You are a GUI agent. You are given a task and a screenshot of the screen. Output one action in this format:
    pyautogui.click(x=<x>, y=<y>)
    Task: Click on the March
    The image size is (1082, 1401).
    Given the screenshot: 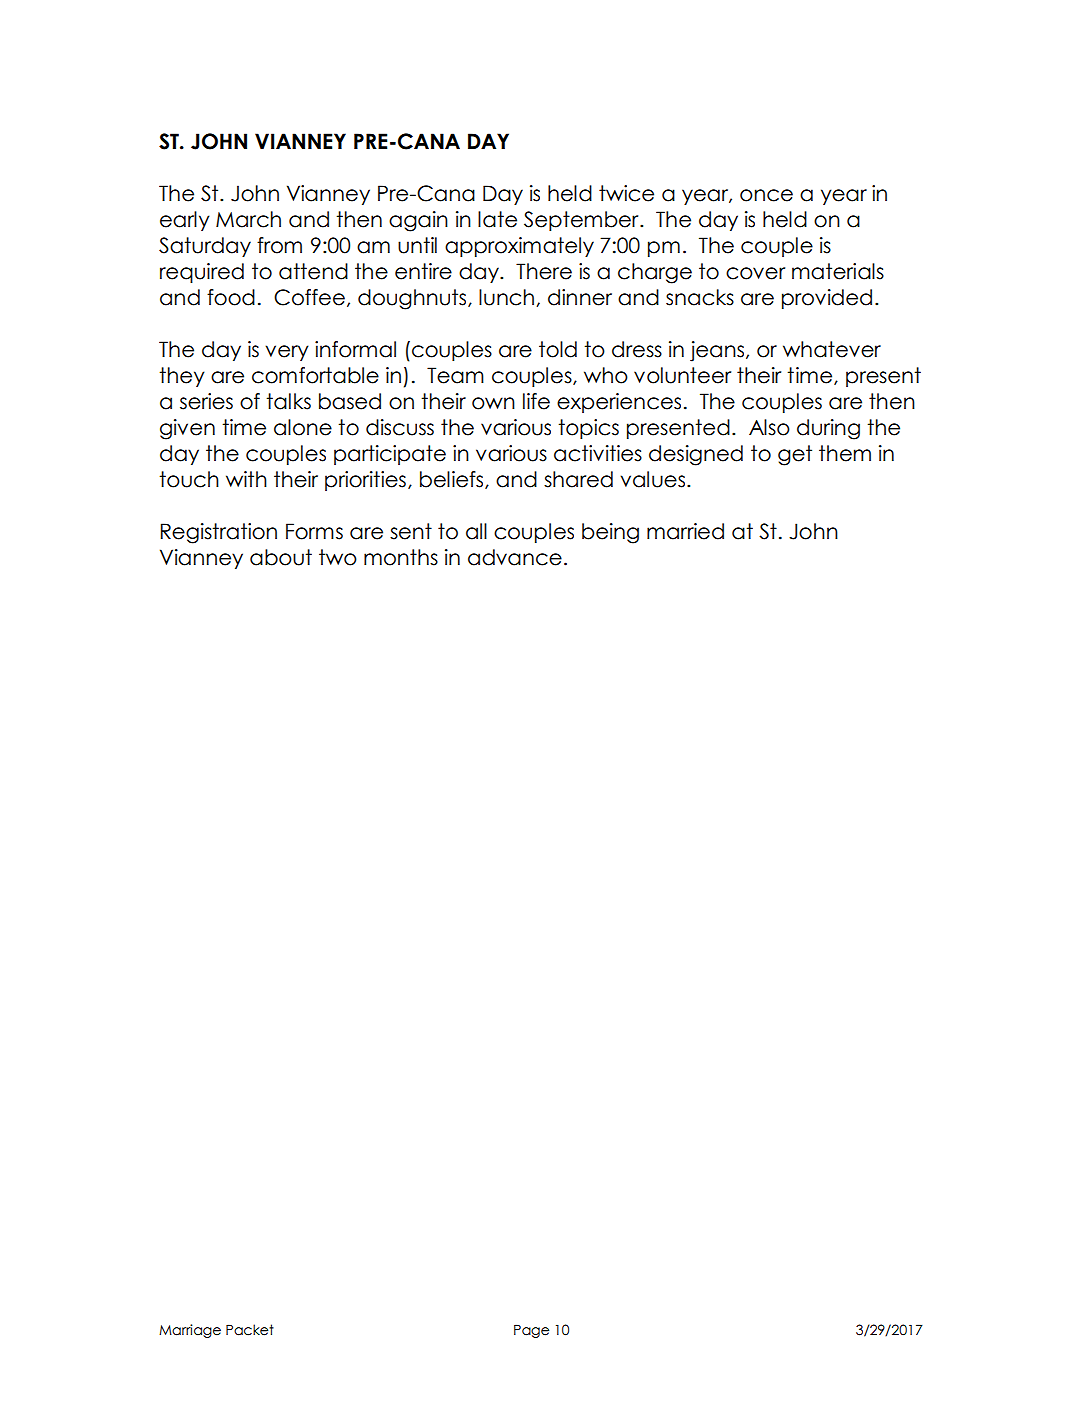 What is the action you would take?
    pyautogui.click(x=248, y=219)
